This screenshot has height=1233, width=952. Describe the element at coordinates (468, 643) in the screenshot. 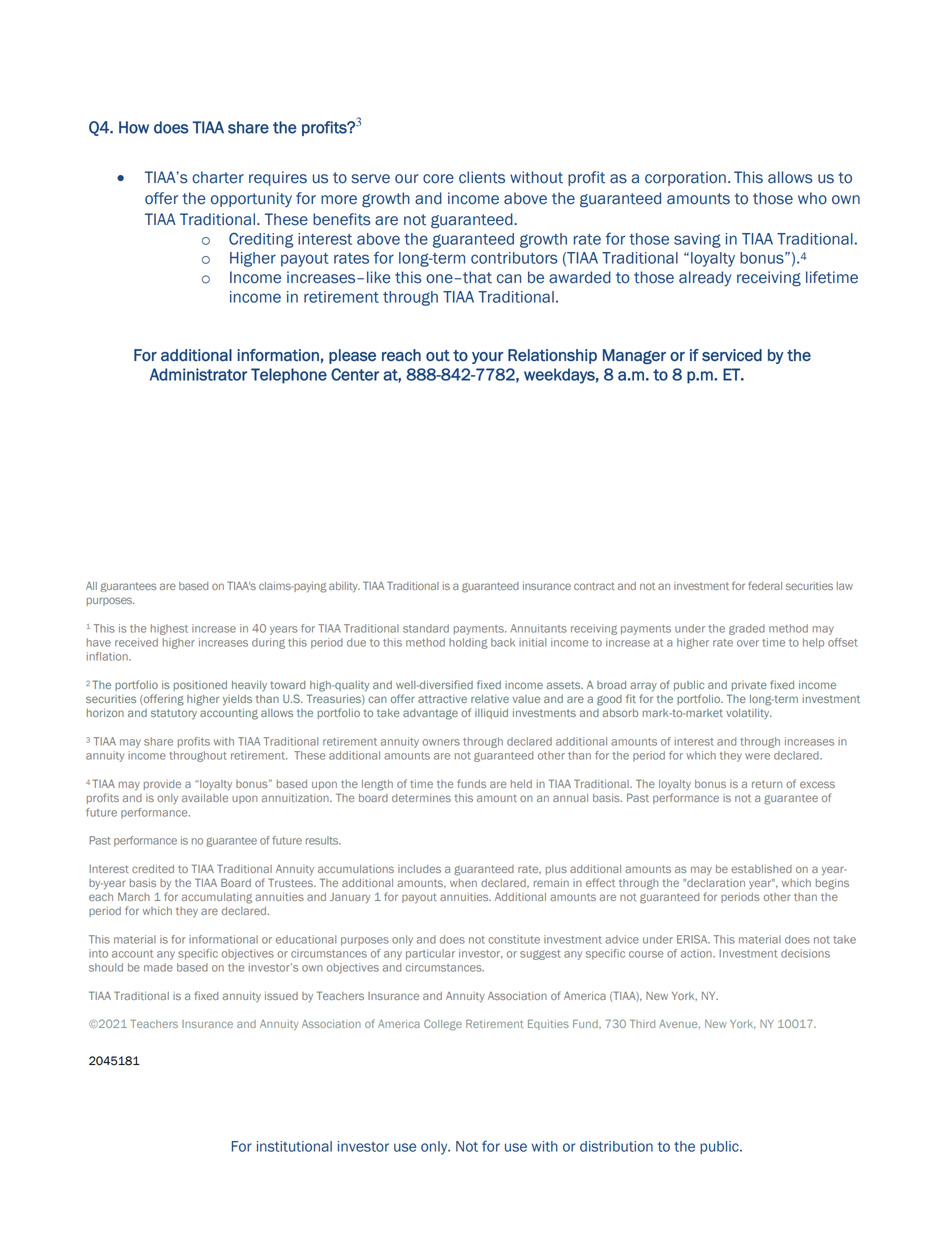

I see `holding` at that location.
